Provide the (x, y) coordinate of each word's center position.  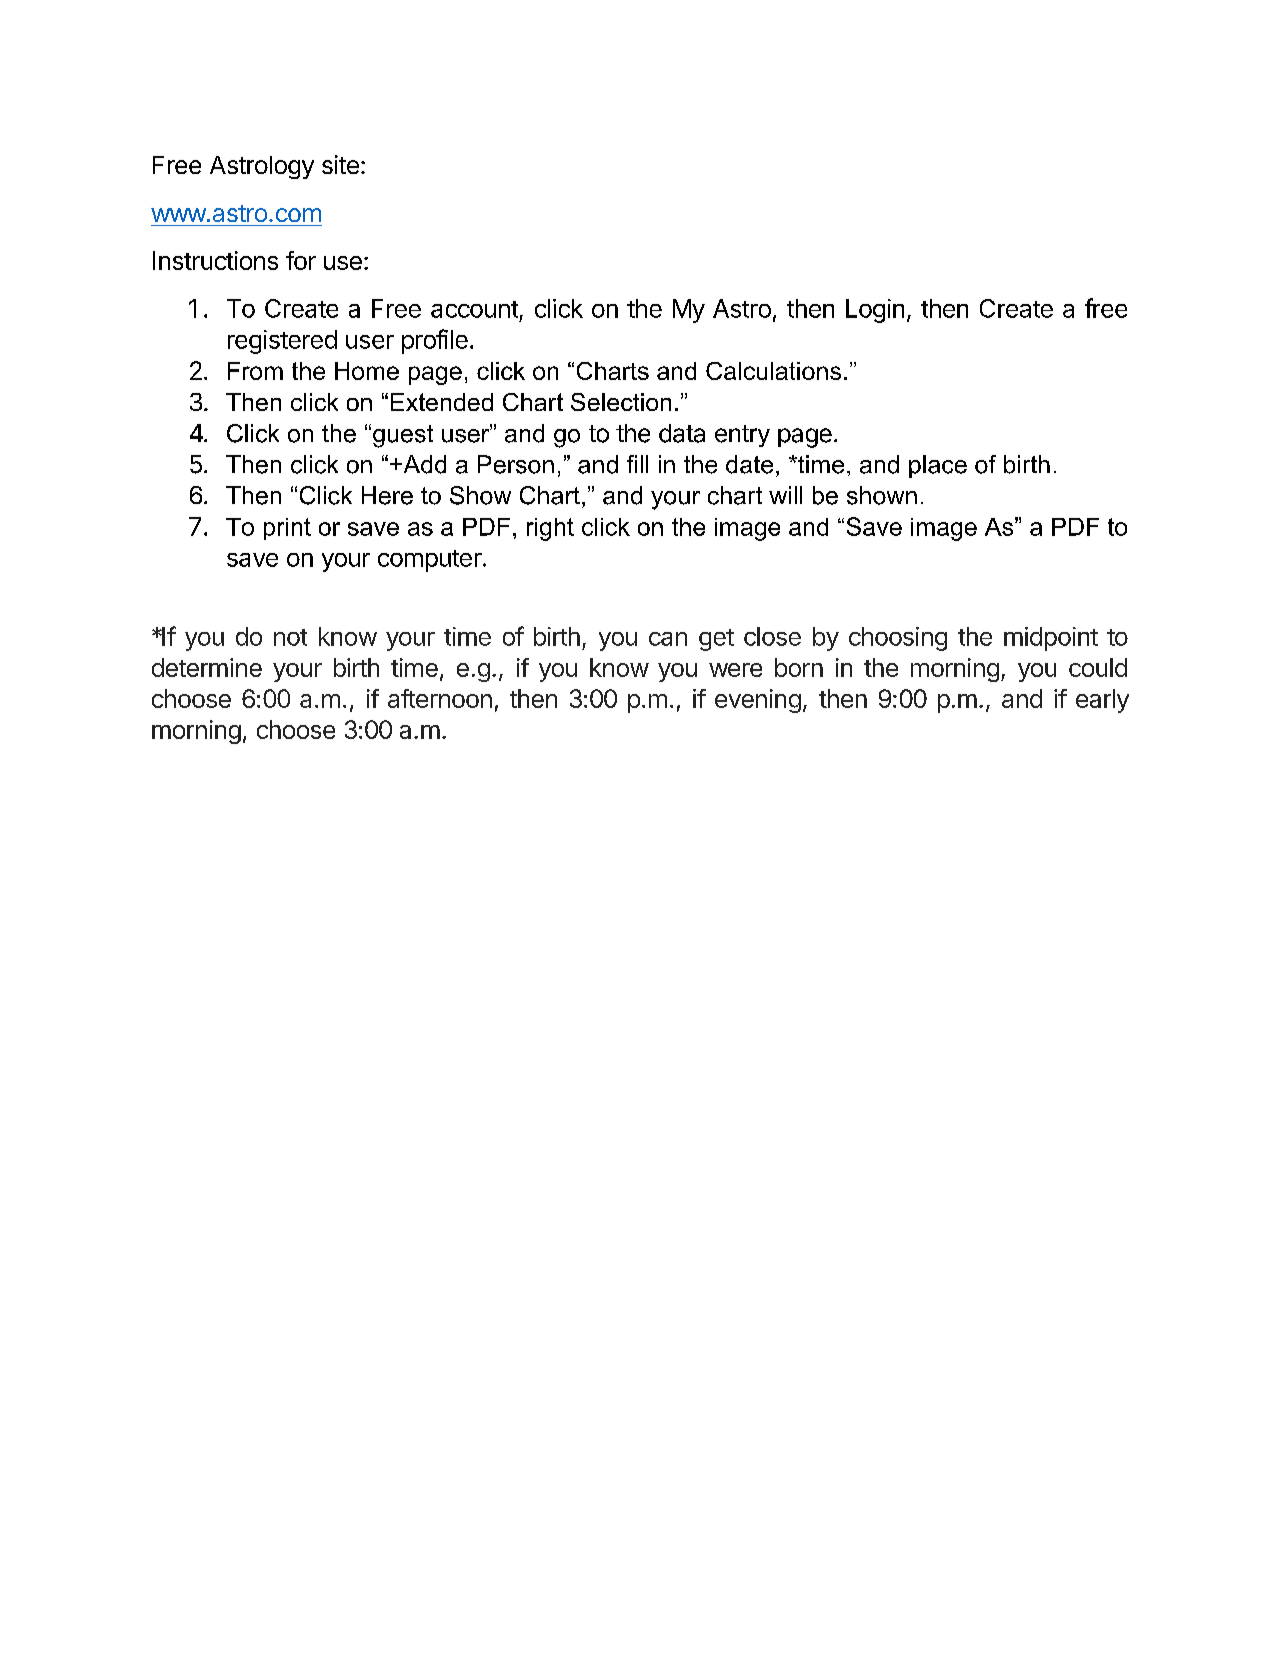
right (550, 529)
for (301, 260)
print (287, 529)
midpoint (1051, 639)
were (735, 670)
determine (207, 667)
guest (401, 436)
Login (875, 311)
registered (282, 342)
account (474, 309)
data (682, 433)
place (938, 466)
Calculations (773, 371)
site (340, 164)
